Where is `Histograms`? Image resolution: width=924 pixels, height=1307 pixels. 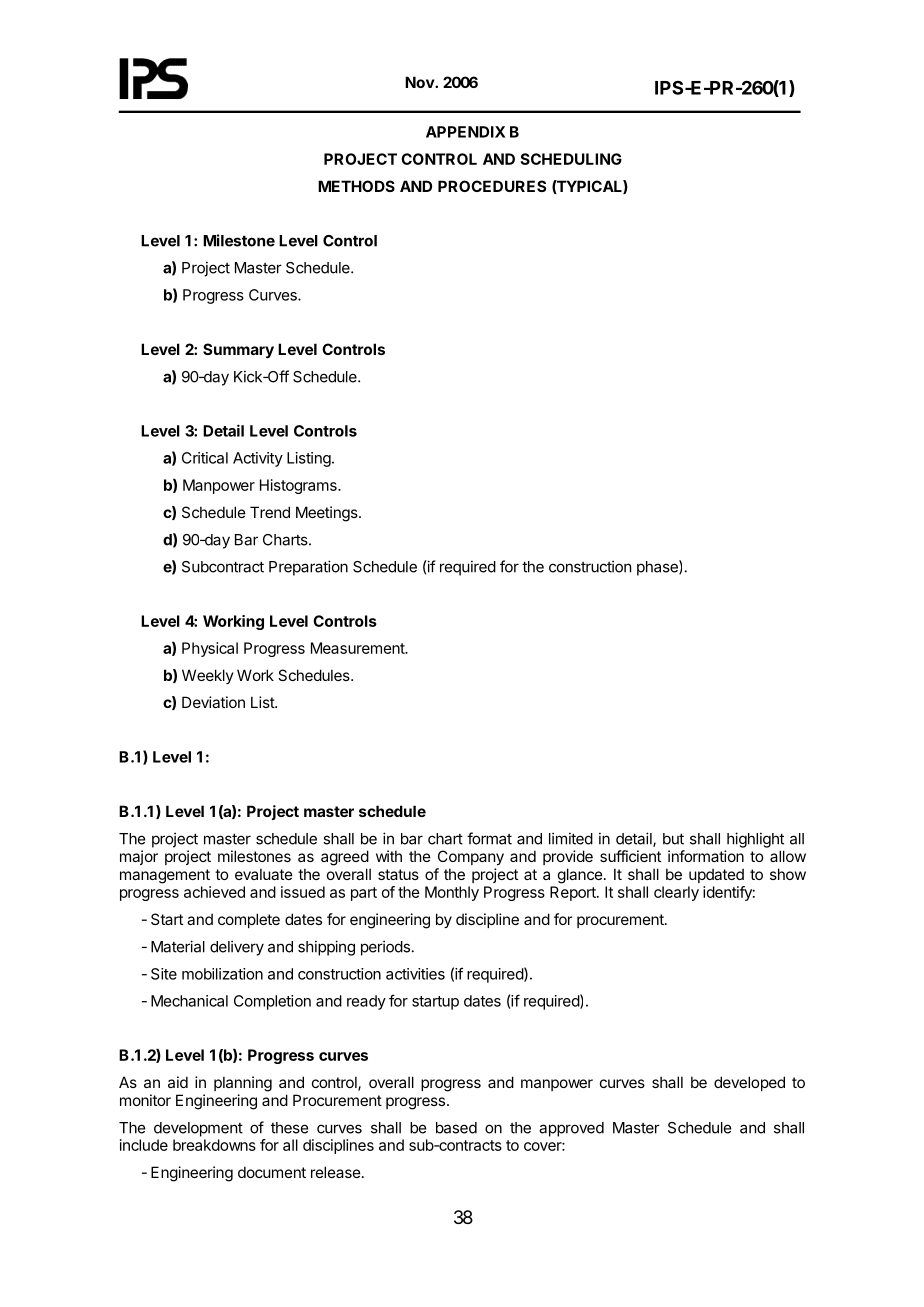
Histograms is located at coordinates (299, 486).
